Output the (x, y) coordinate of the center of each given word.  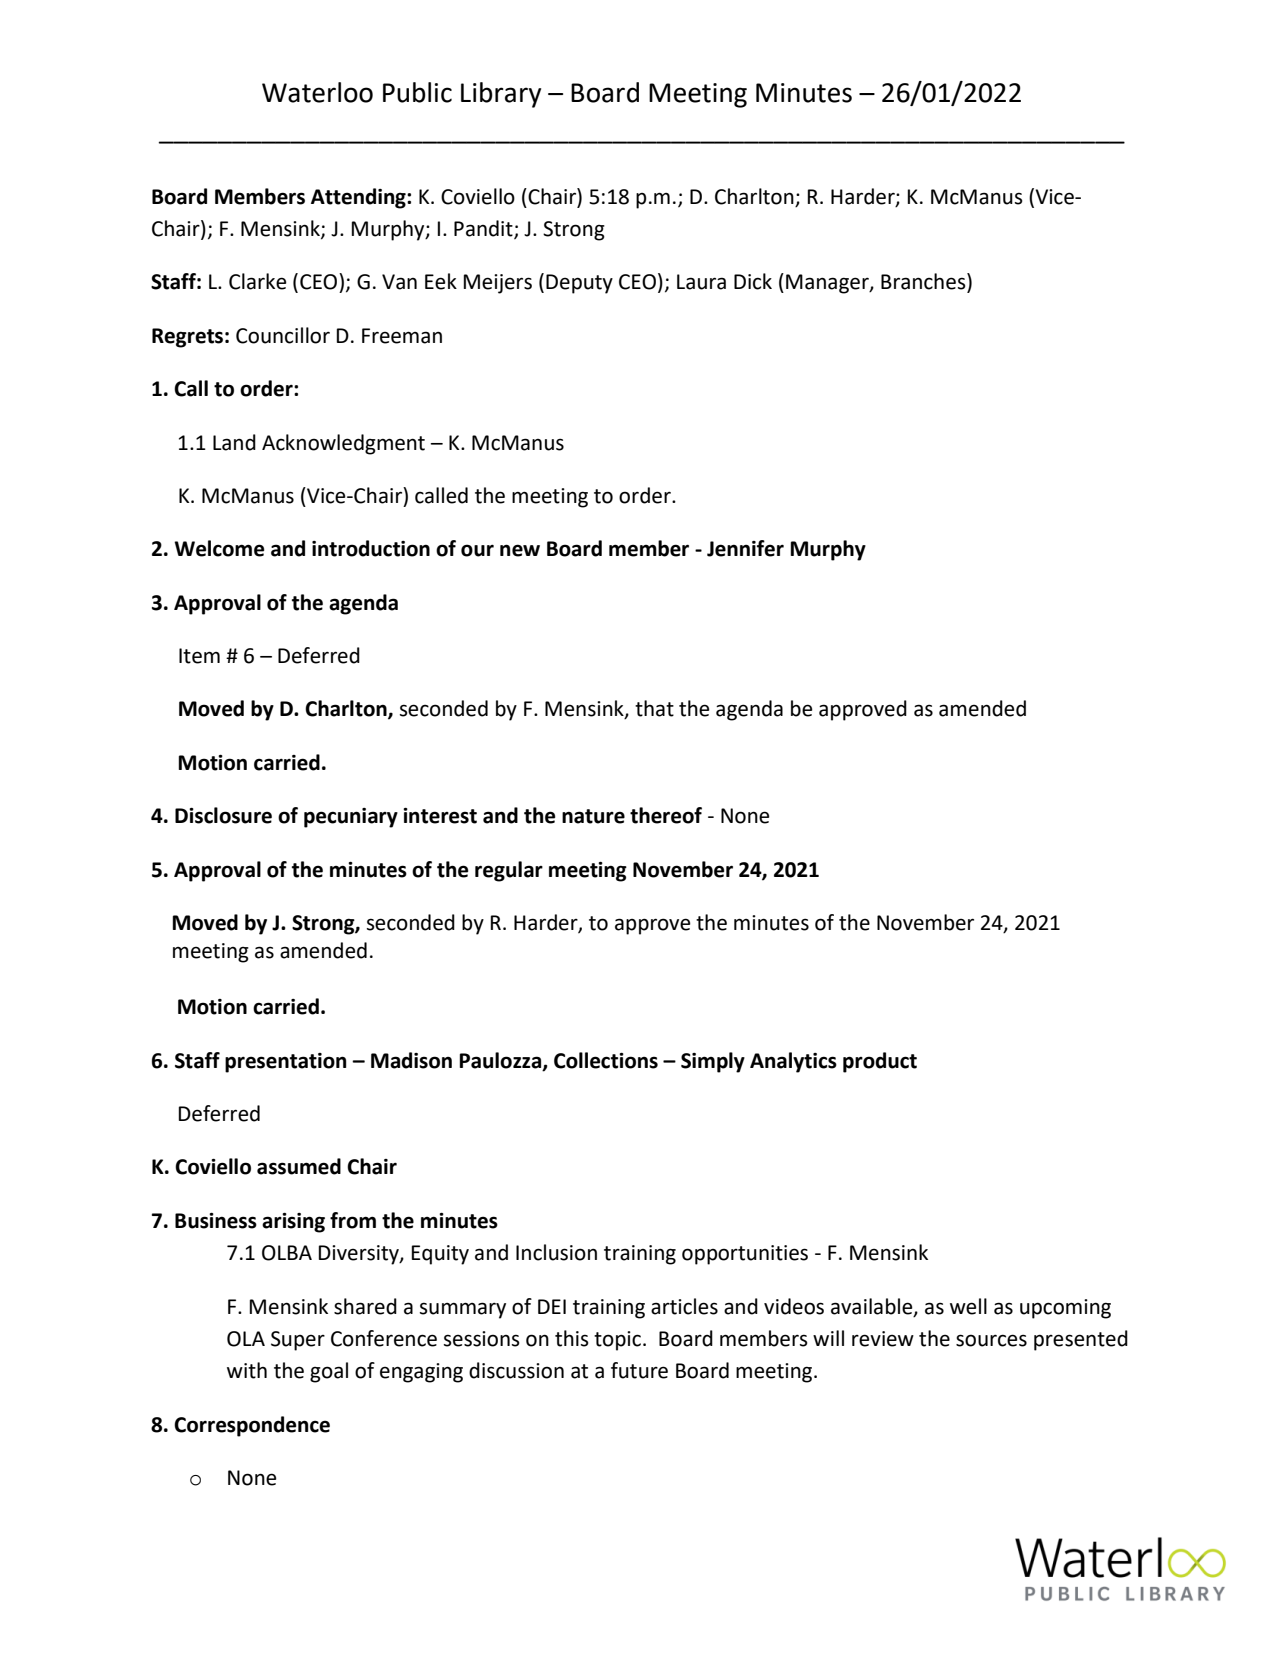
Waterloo (317, 92)
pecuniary (351, 818)
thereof (666, 815)
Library (501, 95)
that (654, 708)
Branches (924, 282)
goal (329, 1372)
